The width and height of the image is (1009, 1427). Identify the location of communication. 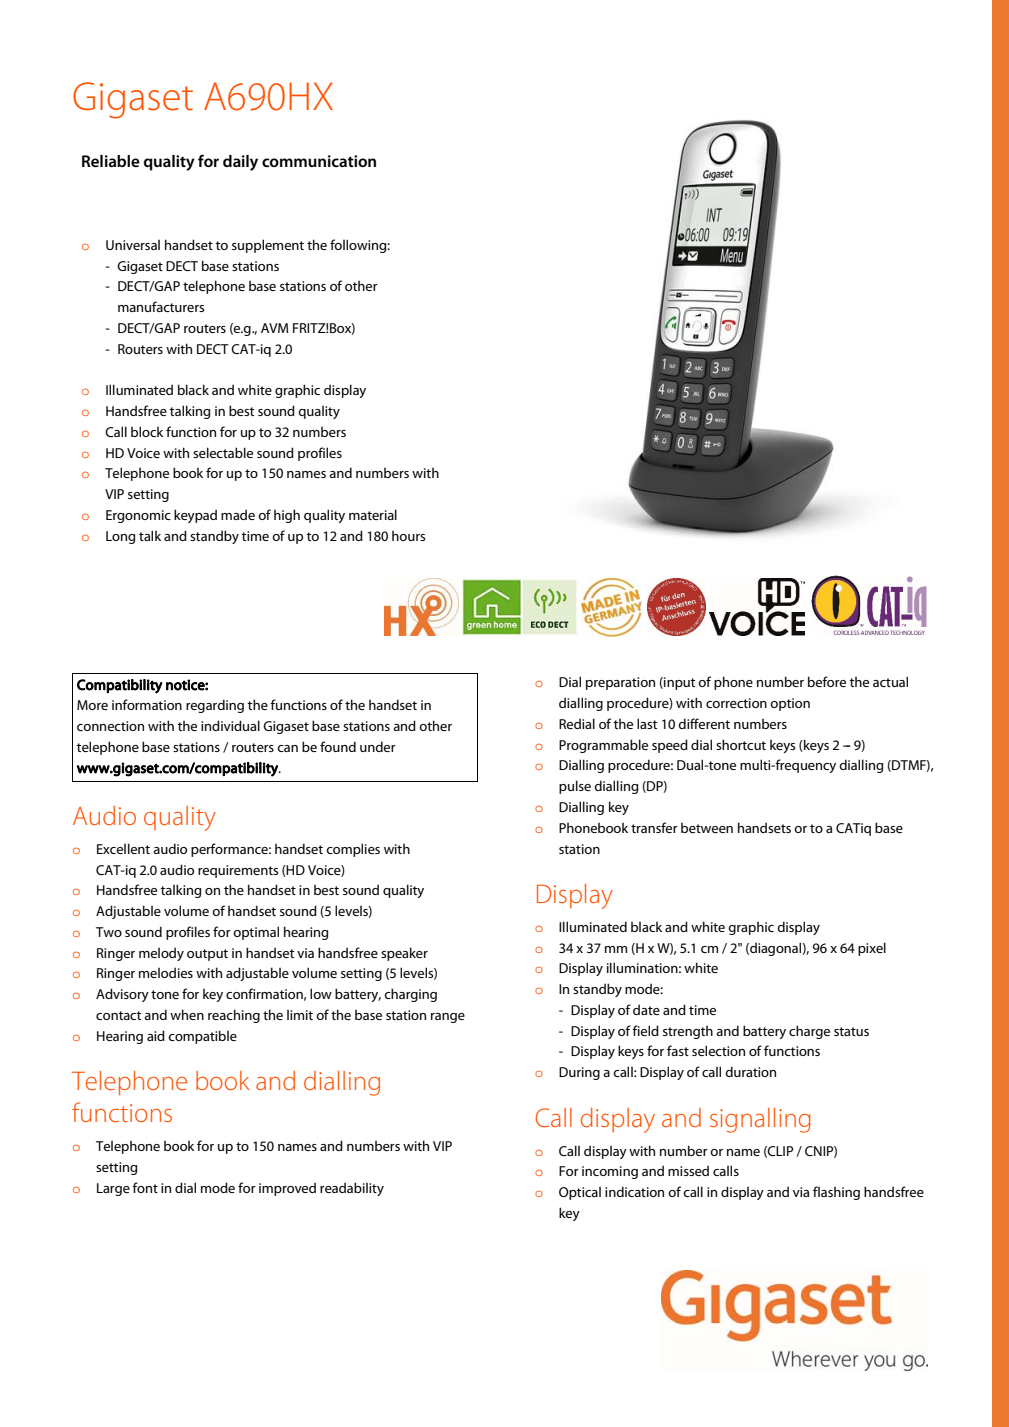
(319, 161).
